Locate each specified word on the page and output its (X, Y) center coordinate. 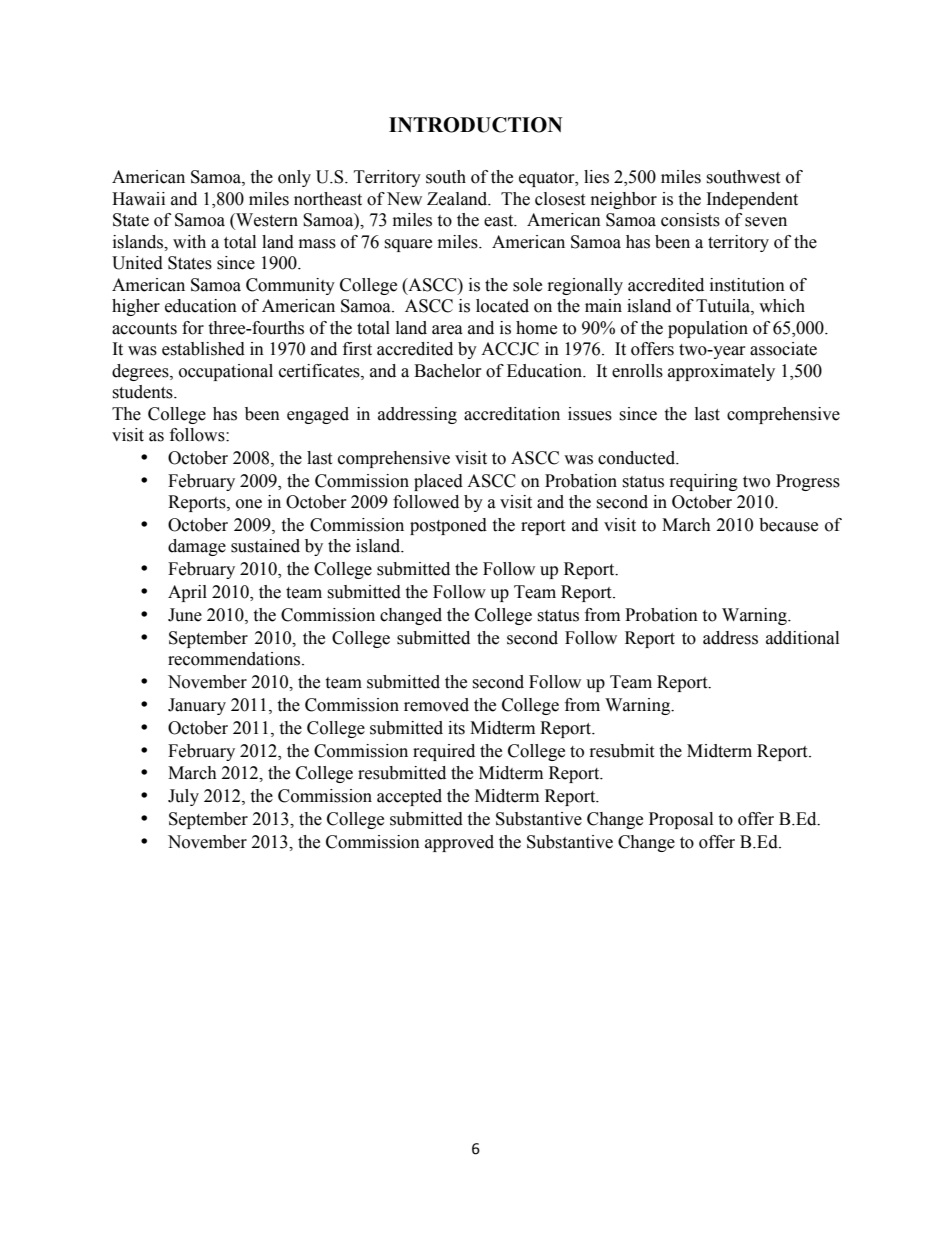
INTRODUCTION (476, 125)
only (294, 178)
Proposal (681, 820)
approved (459, 843)
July (183, 797)
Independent (752, 200)
